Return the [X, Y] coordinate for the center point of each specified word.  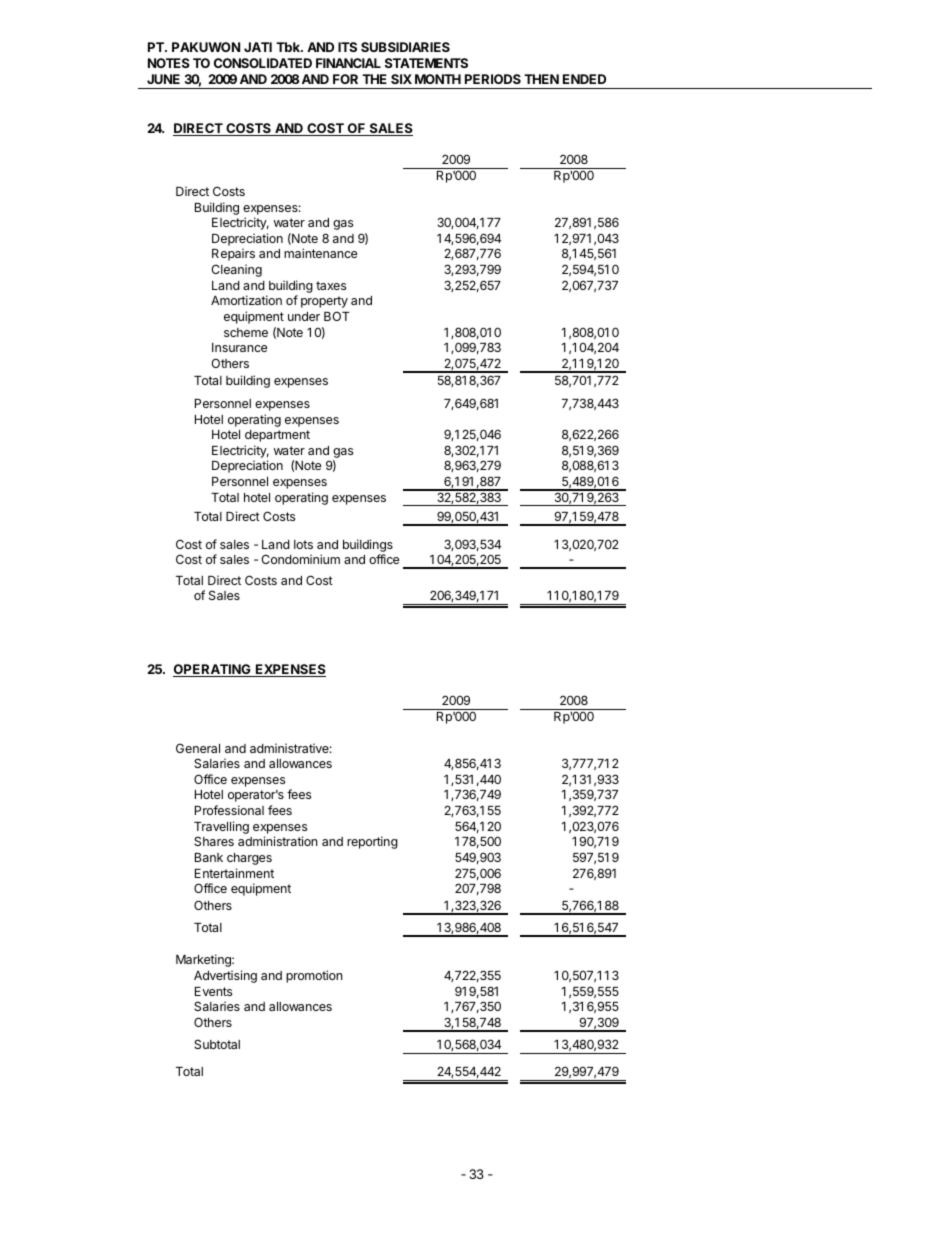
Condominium [300, 559]
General [198, 748]
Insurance [239, 347]
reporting [372, 842]
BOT [337, 316]
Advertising [225, 976]
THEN [541, 79]
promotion [314, 976]
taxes [331, 285]
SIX [401, 79]
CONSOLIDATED [263, 63]
